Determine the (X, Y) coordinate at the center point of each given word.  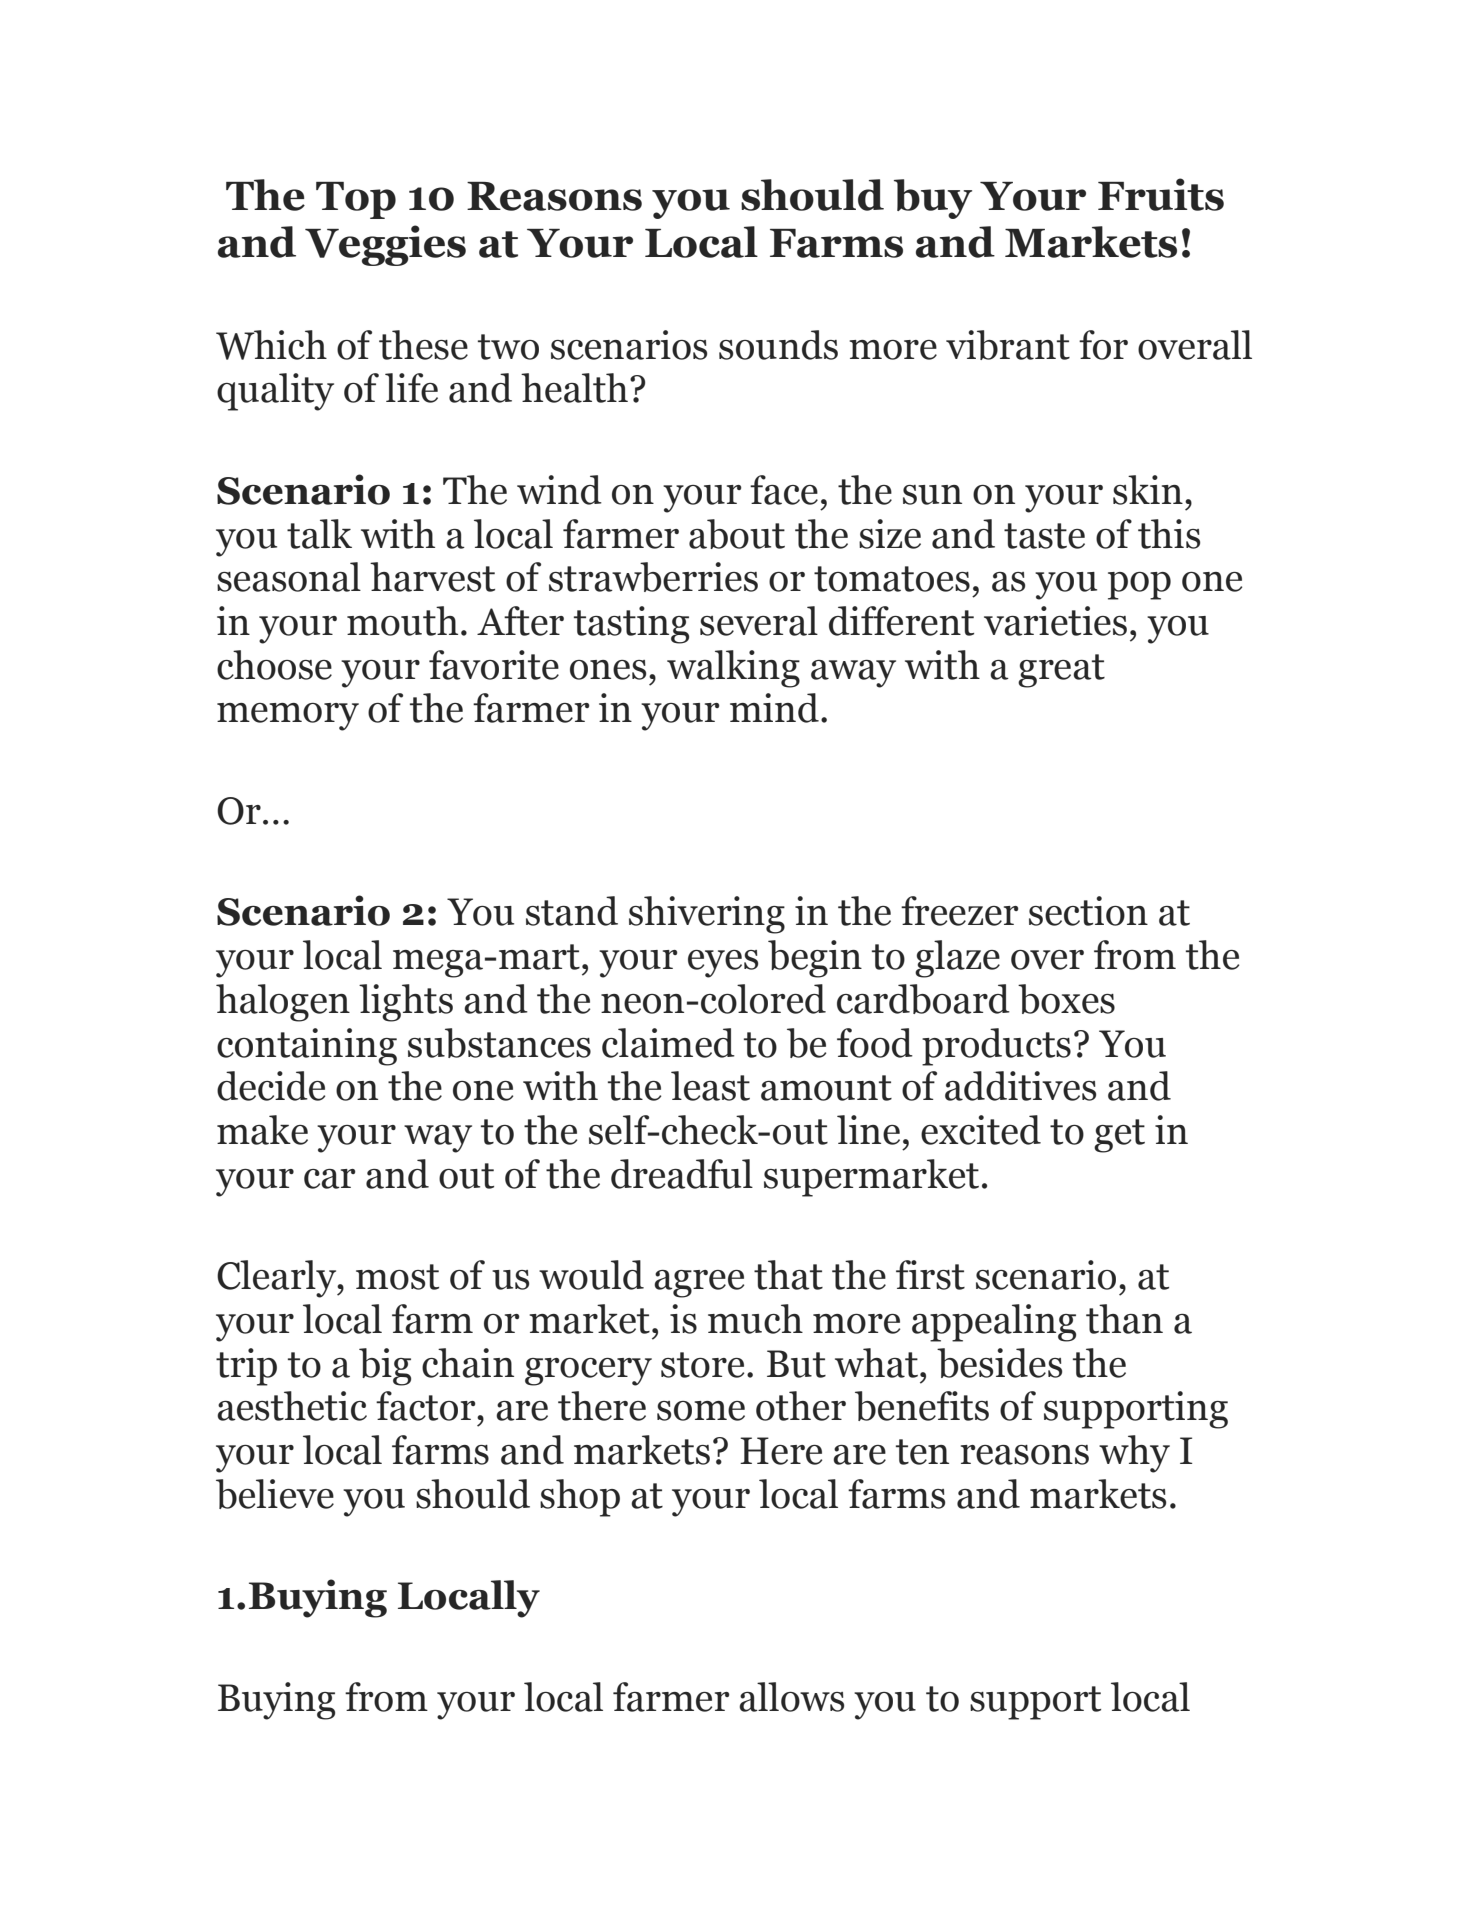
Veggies (385, 245)
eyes (723, 964)
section (1088, 911)
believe (275, 1494)
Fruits (1161, 194)
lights (406, 1003)
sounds (778, 345)
